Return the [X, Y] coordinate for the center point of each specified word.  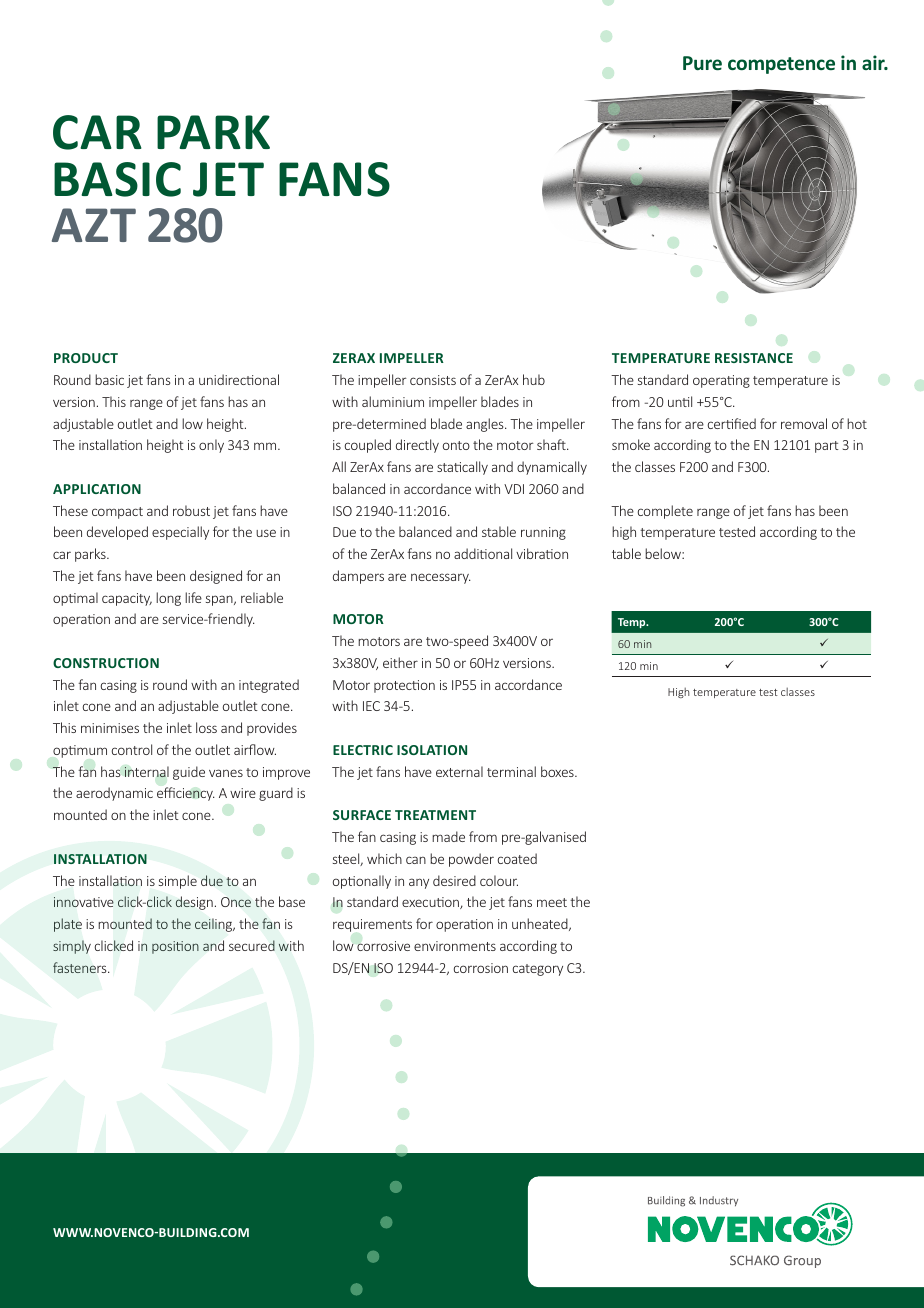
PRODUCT [86, 358]
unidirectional [239, 379]
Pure [702, 63]
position [175, 947]
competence [781, 65]
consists [433, 380]
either [400, 662]
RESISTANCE [754, 358]
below [664, 553]
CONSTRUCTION [106, 663]
